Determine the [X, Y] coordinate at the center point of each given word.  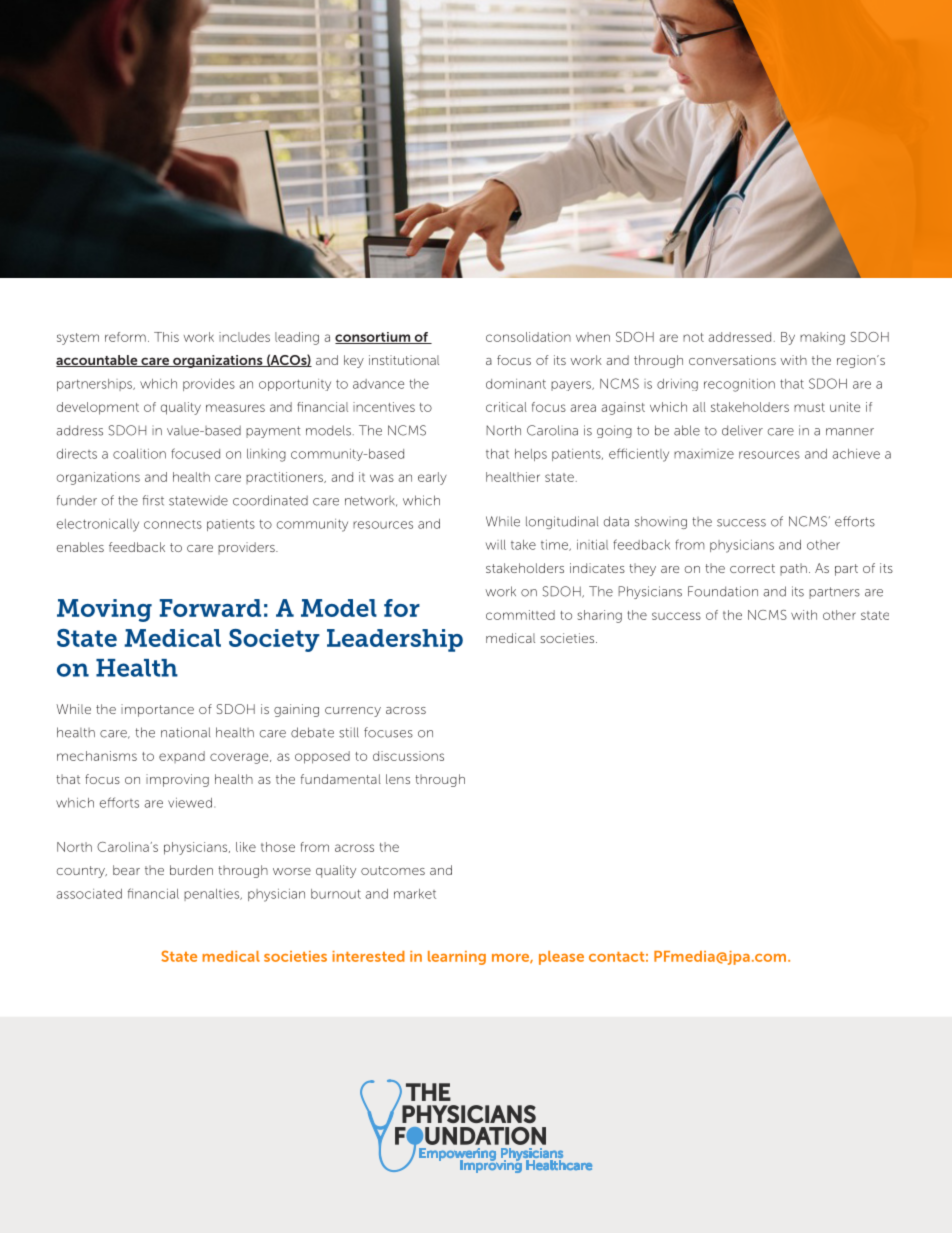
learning [457, 958]
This [166, 337]
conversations [732, 360]
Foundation [723, 591]
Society [274, 640]
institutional [404, 360]
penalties [213, 895]
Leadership [395, 640]
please [561, 958]
